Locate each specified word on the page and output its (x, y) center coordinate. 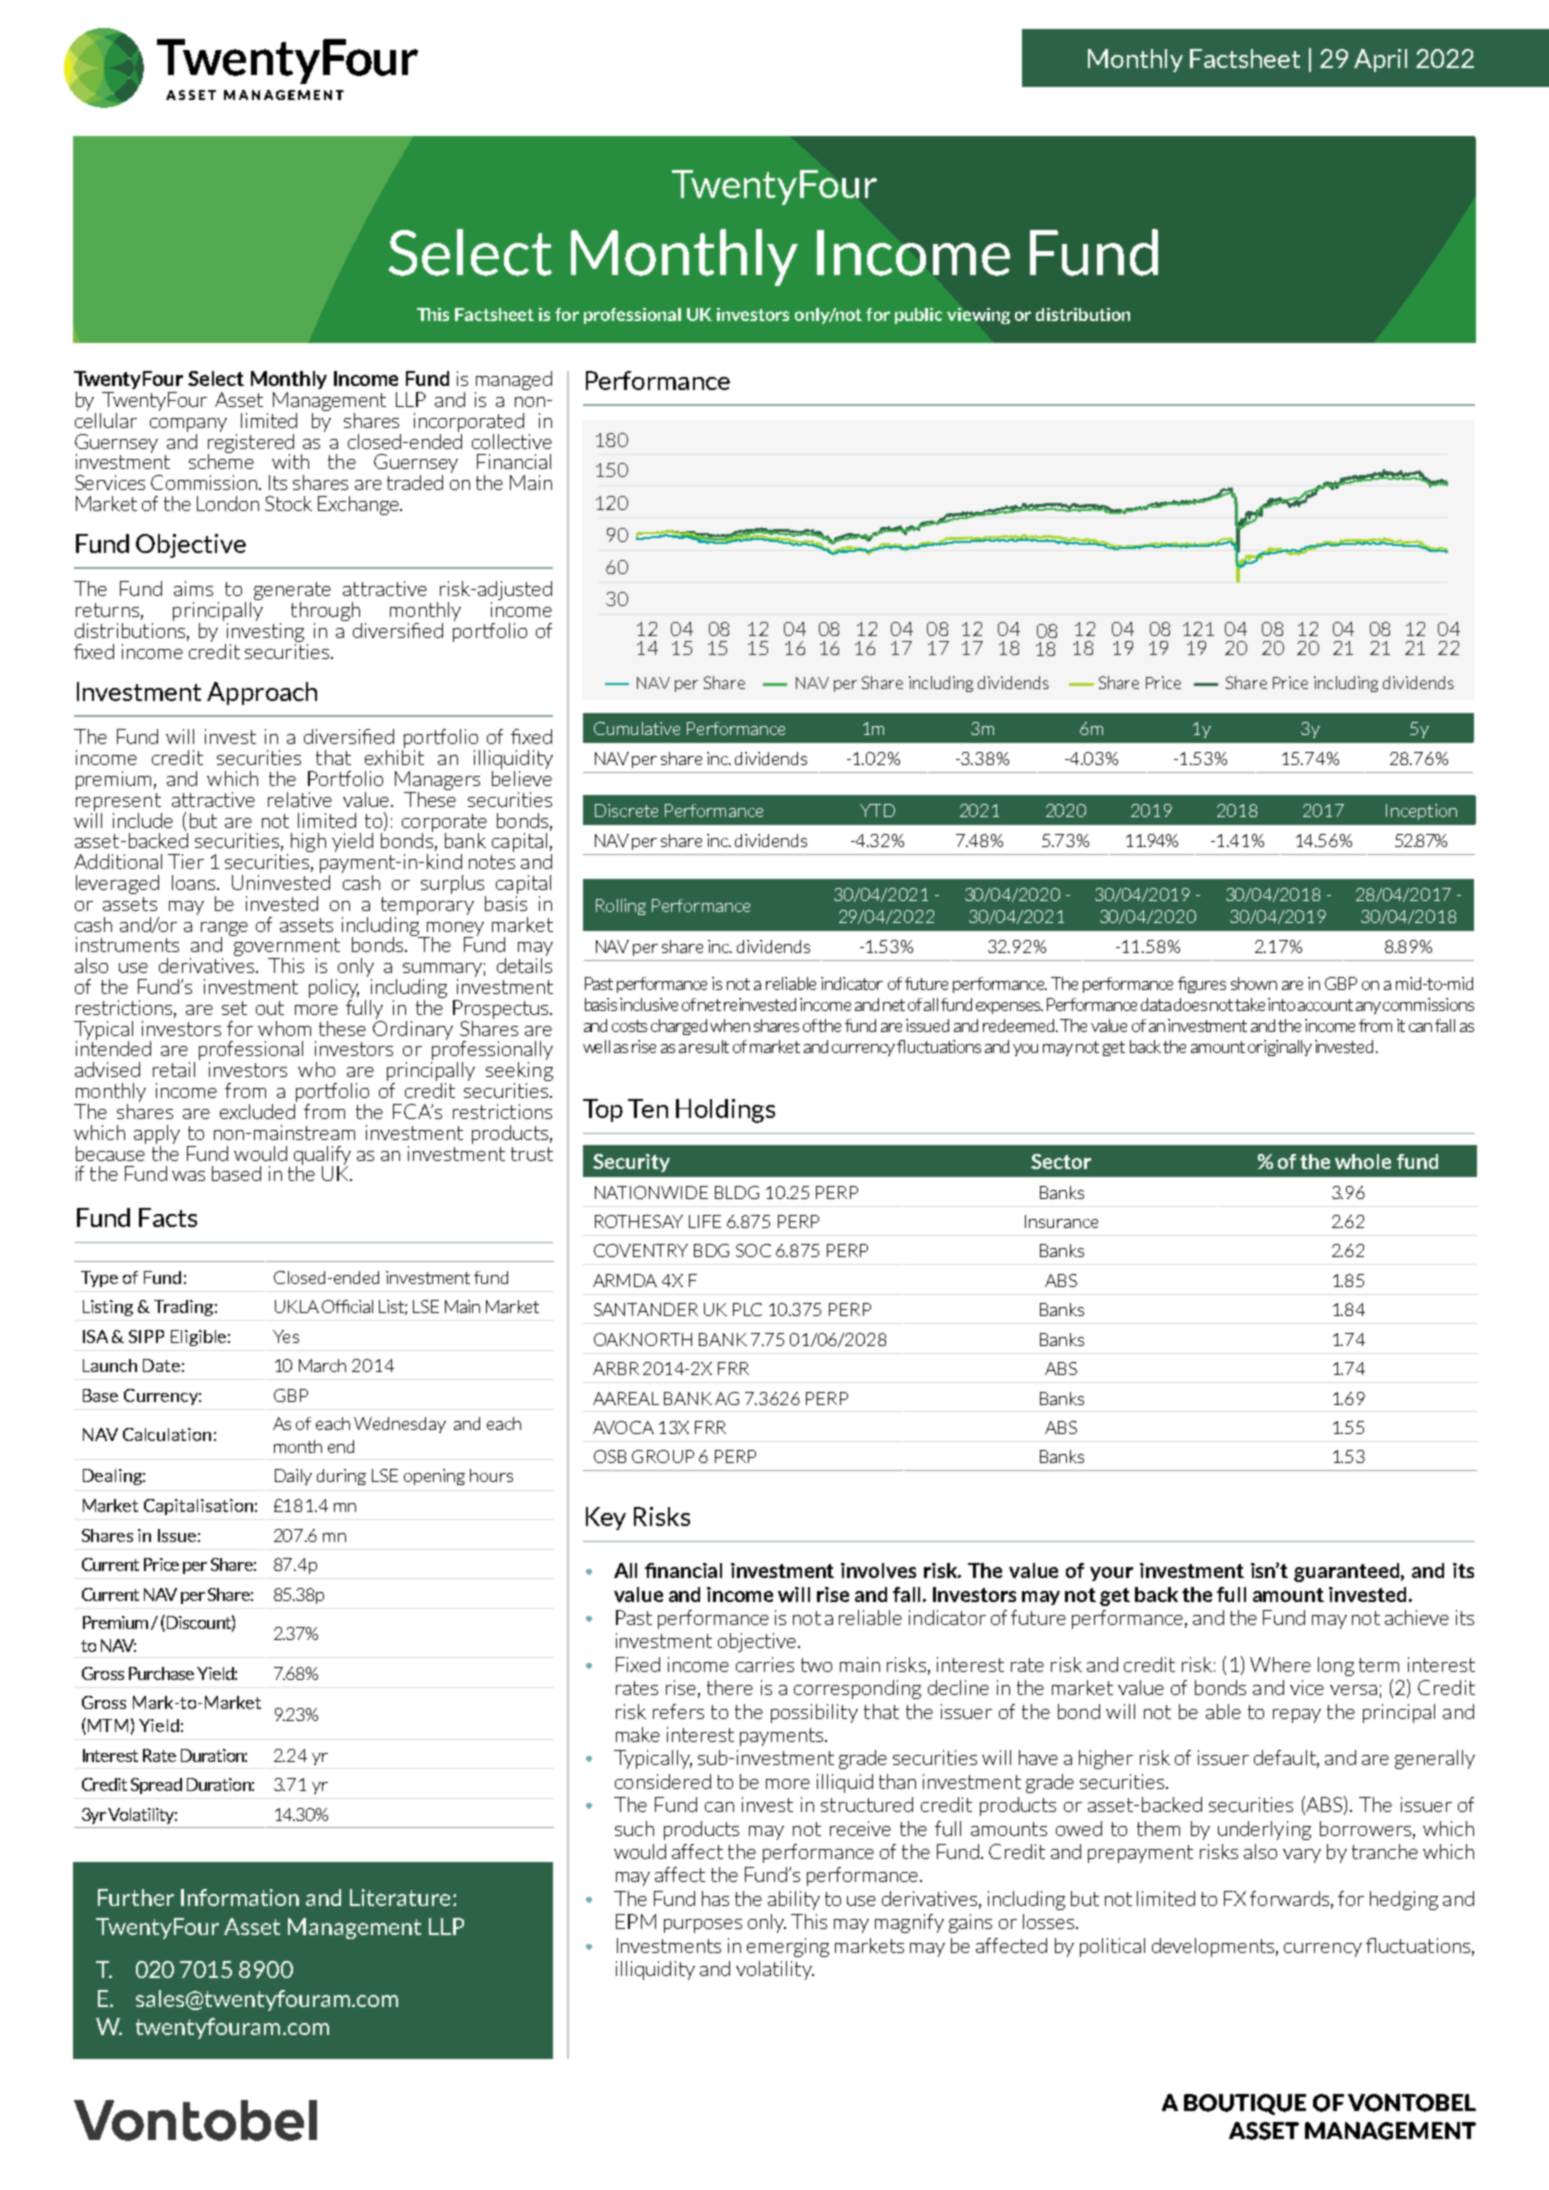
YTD (877, 810)
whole (1363, 1161)
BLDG (737, 1192)
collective (512, 441)
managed (514, 380)
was (188, 1176)
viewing (978, 316)
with (290, 461)
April (1380, 60)
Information (240, 1897)
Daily (293, 1477)
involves (878, 1570)
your (1111, 1574)
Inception (1421, 812)
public (918, 316)
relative (300, 799)
